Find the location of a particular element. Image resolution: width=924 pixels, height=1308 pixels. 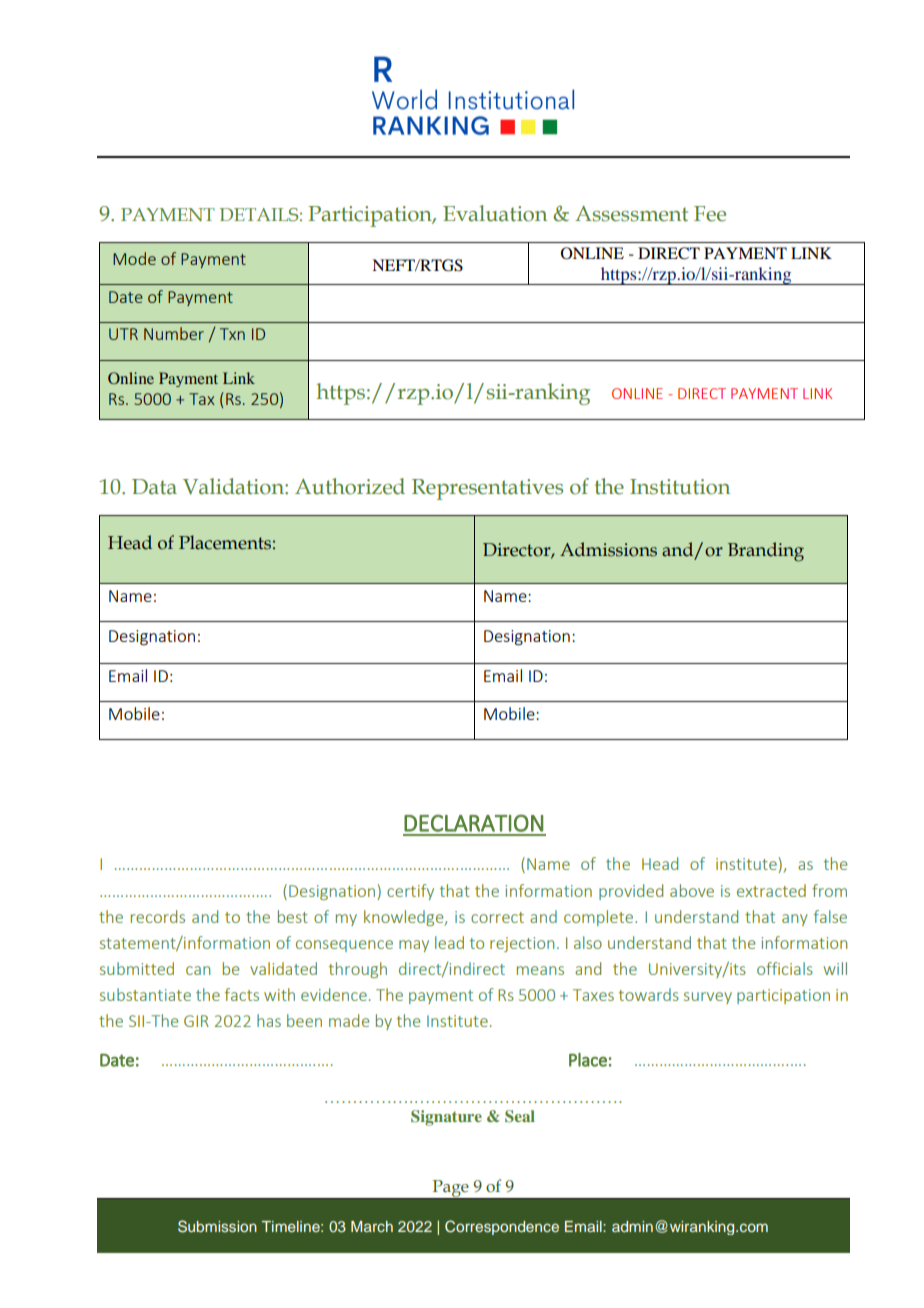

records is located at coordinates (158, 916).
